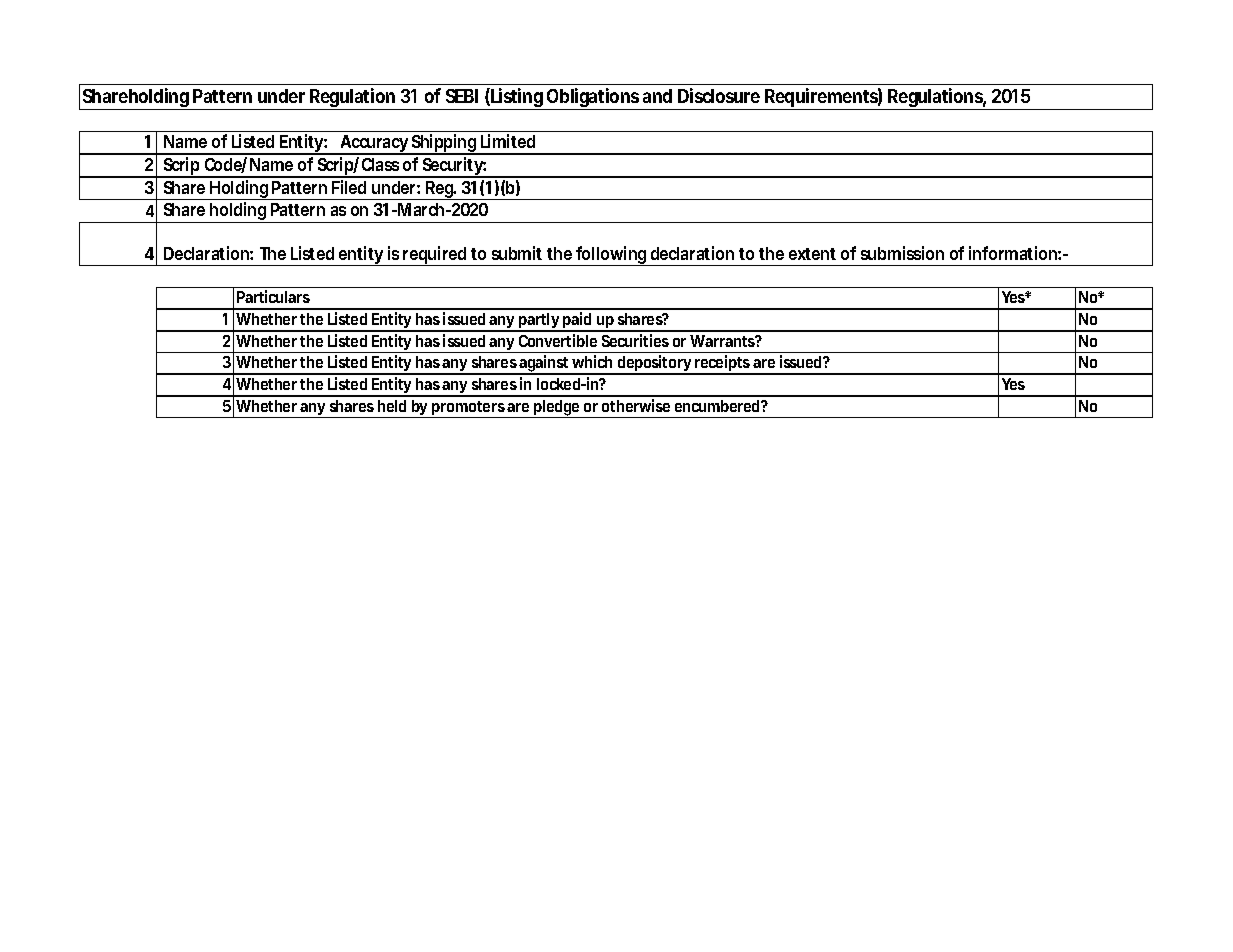  What do you see at coordinates (392, 406) in the page?
I see `held` at bounding box center [392, 406].
